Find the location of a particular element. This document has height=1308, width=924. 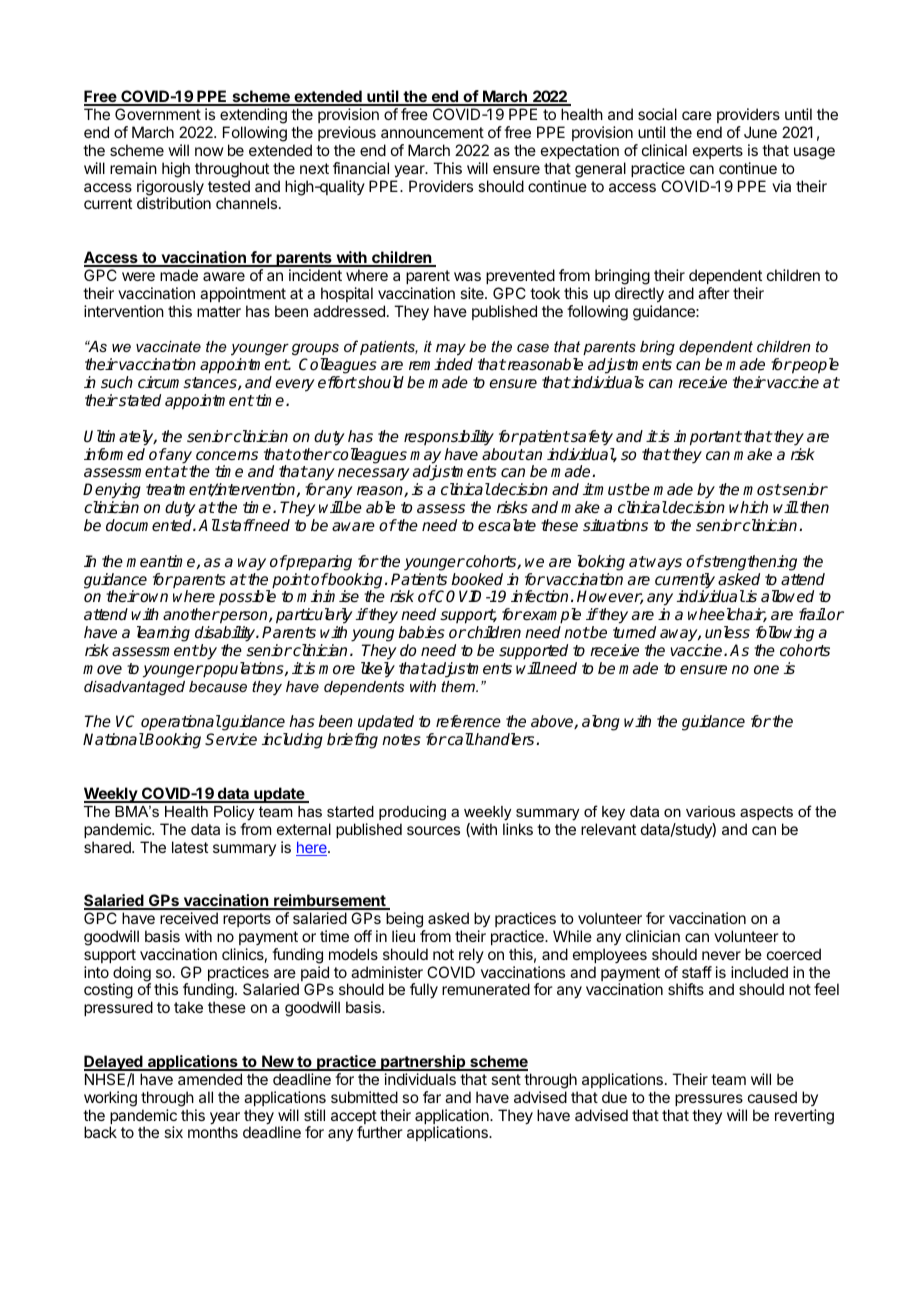

people is located at coordinates (814, 366).
